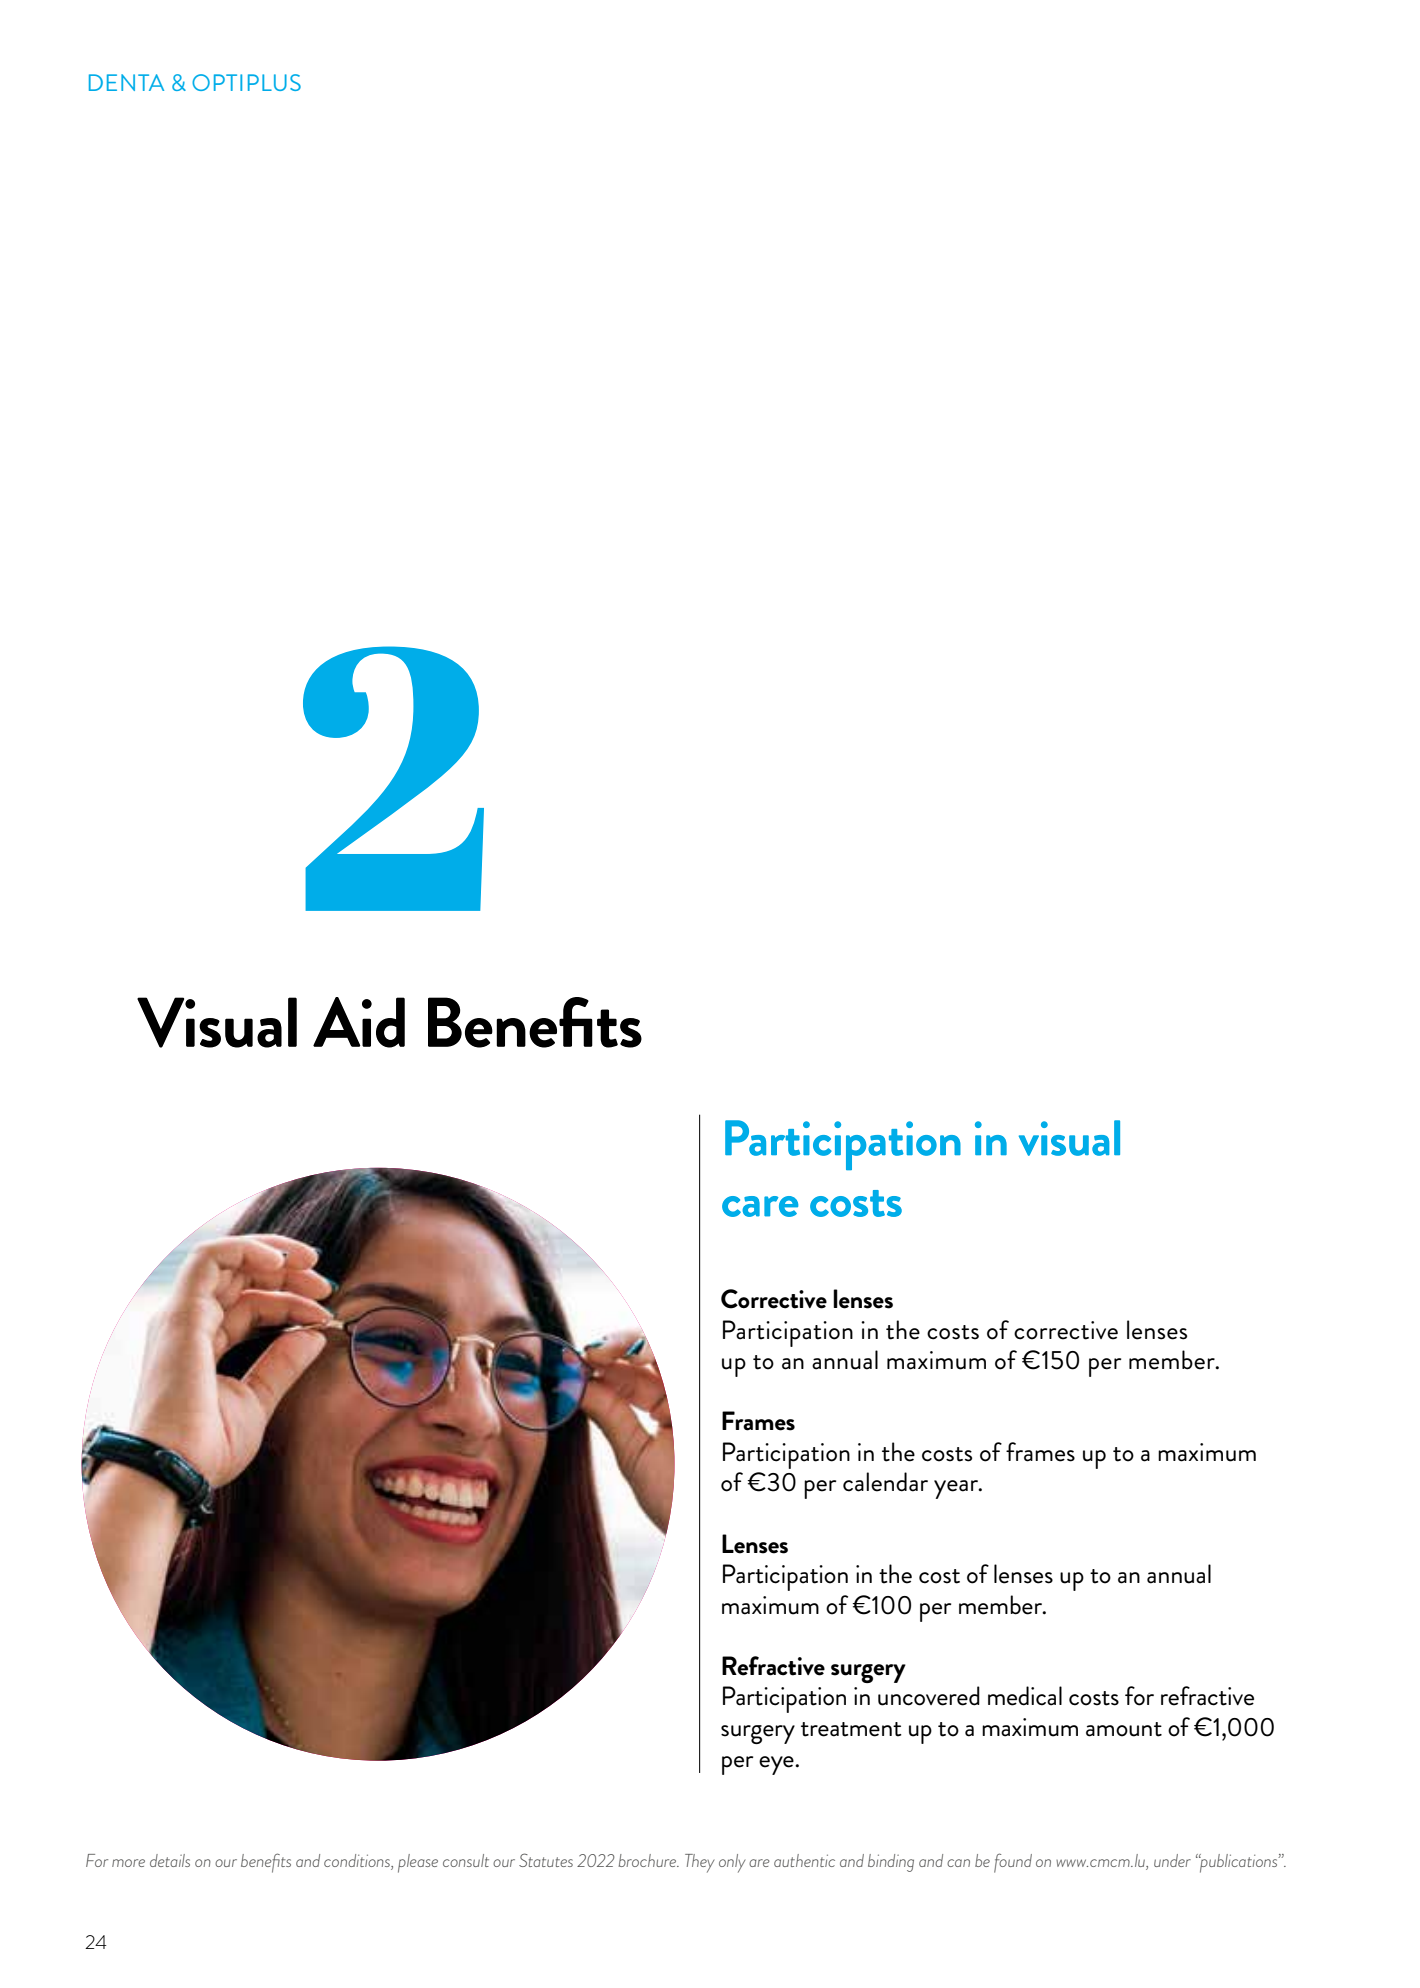 Image resolution: width=1420 pixels, height=1988 pixels. What do you see at coordinates (699, 1863) in the document?
I see `They` at bounding box center [699, 1863].
